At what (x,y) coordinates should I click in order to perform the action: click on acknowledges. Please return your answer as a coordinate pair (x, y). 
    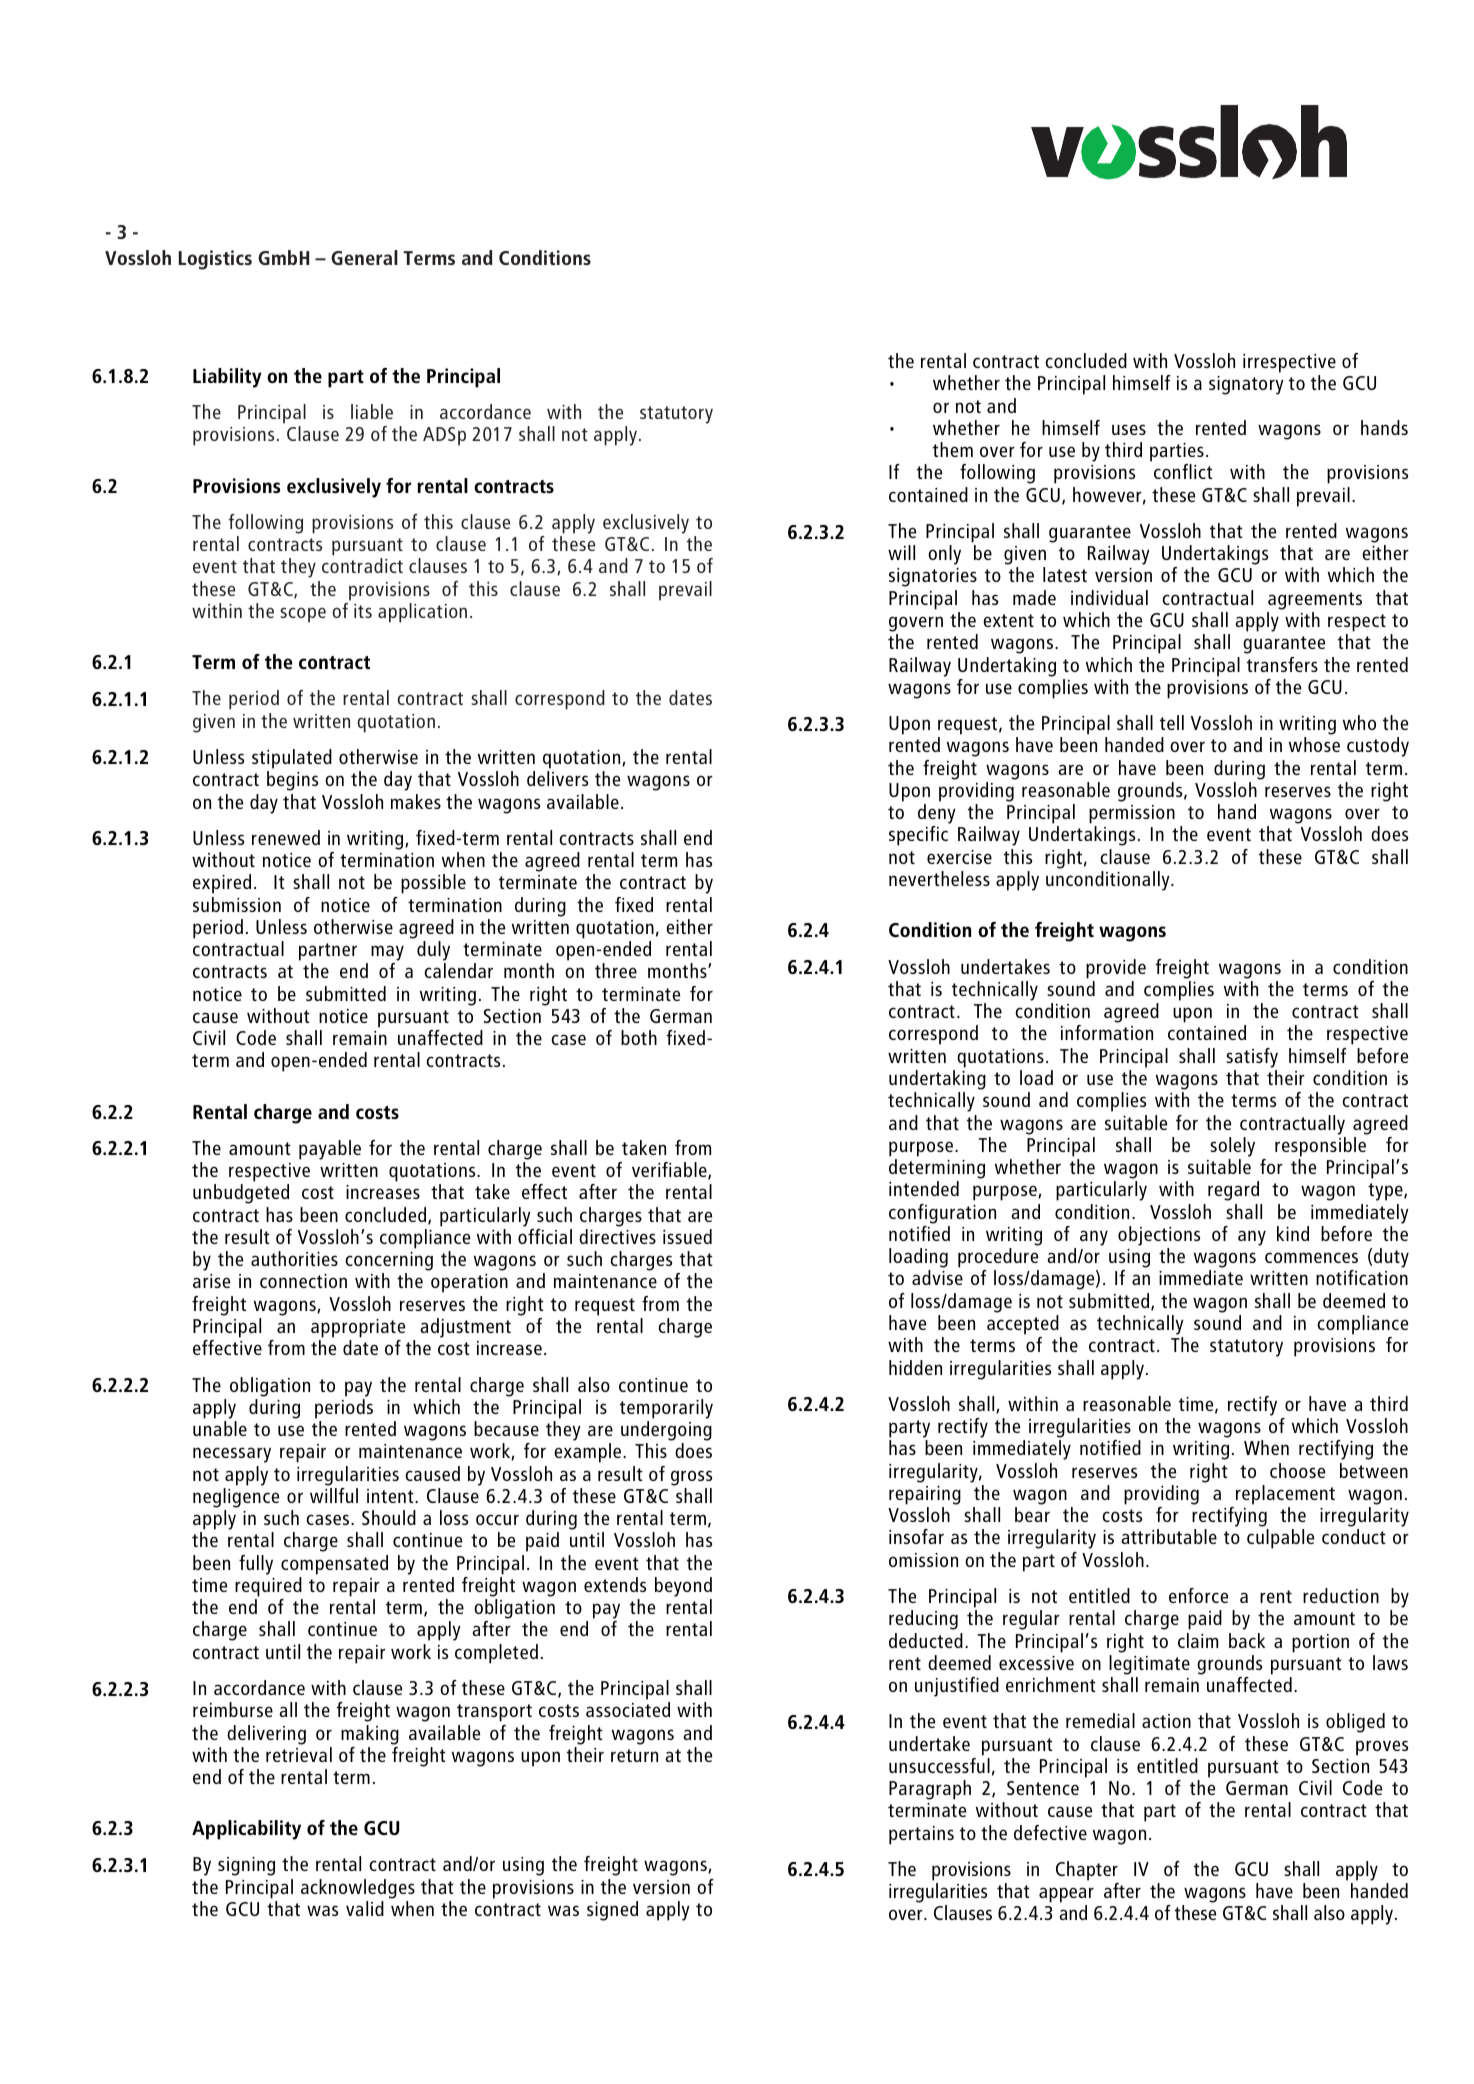
    Looking at the image, I should click on (358, 1889).
